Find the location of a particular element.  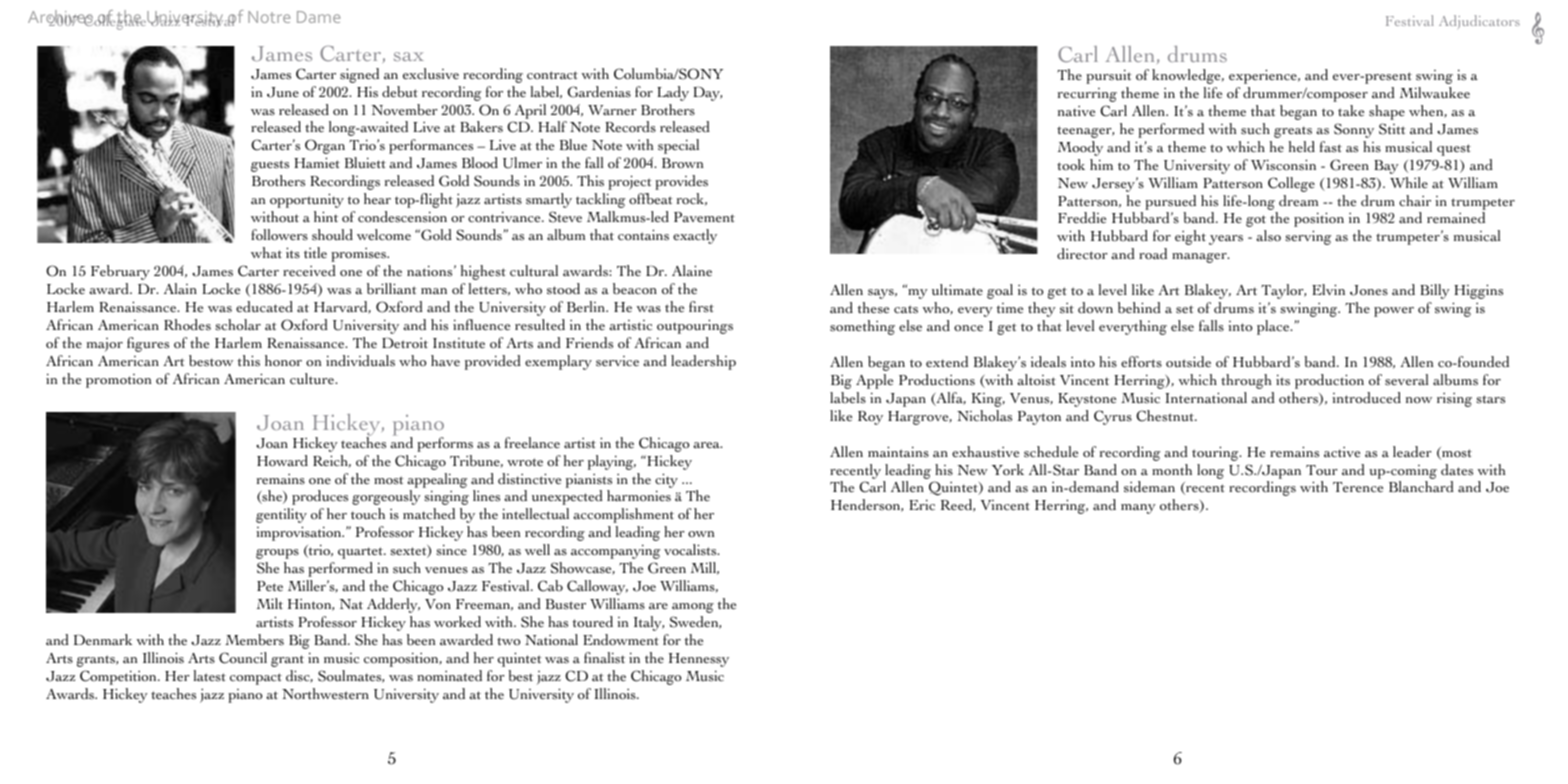

Italy is located at coordinates (649, 623).
